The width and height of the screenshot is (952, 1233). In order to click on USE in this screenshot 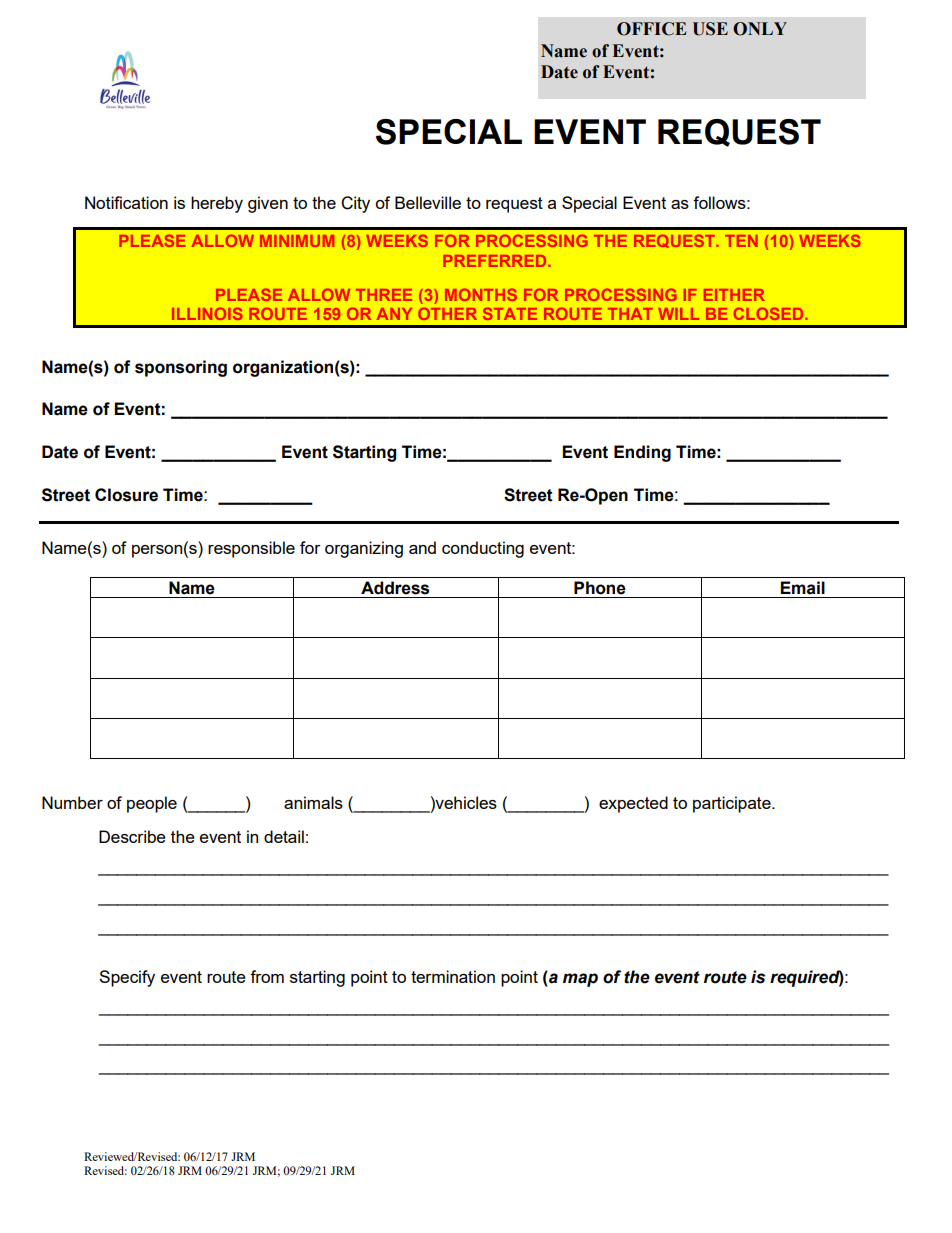, I will do `click(710, 29)`.
